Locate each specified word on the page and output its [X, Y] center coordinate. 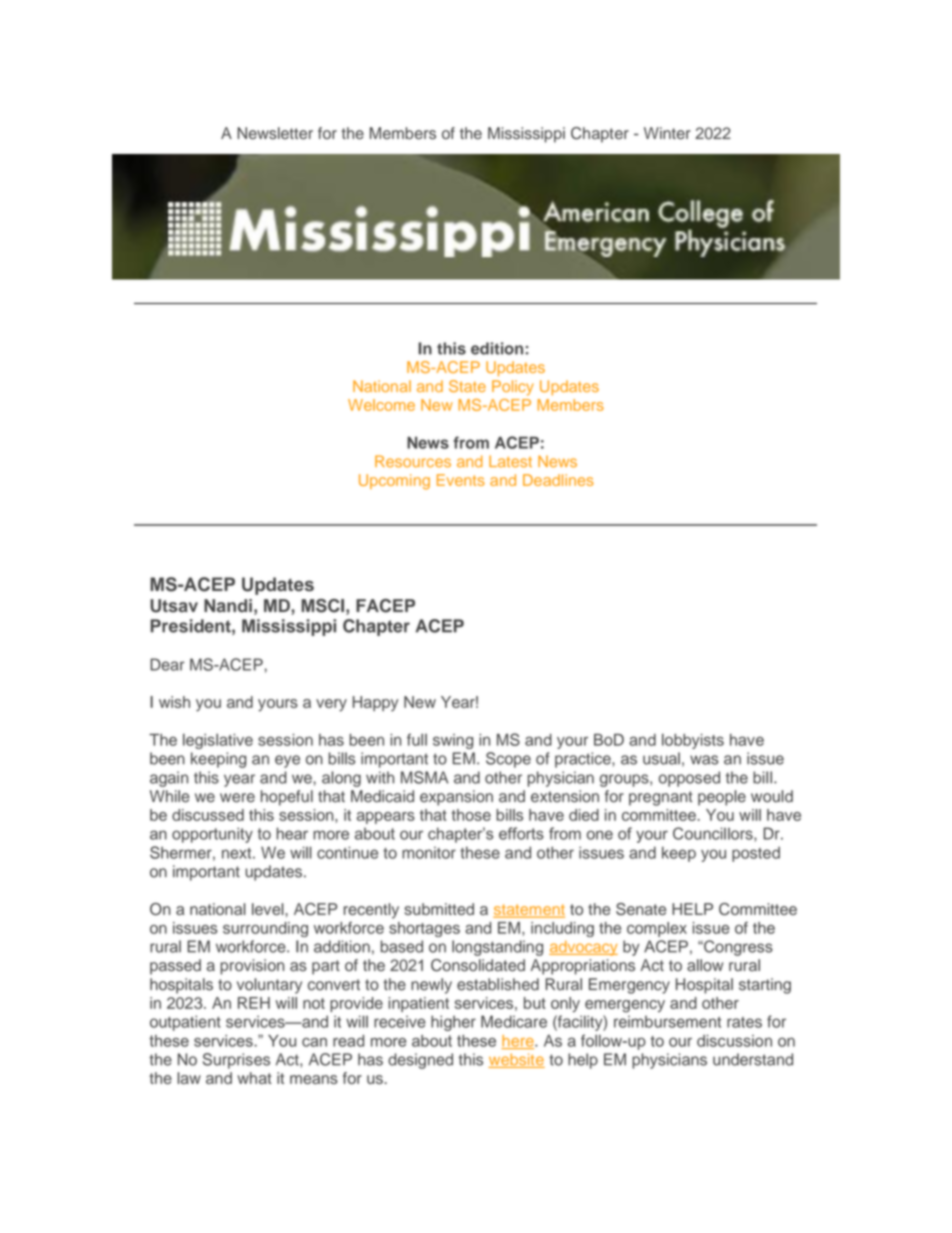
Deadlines [558, 480]
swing [453, 741]
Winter [667, 133]
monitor [429, 853]
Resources [413, 461]
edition [498, 348]
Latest [510, 461]
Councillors [714, 834]
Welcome [381, 405]
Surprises [236, 1061]
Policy [513, 388]
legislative [218, 741]
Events [461, 480]
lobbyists [693, 741]
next [238, 853]
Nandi [228, 605]
